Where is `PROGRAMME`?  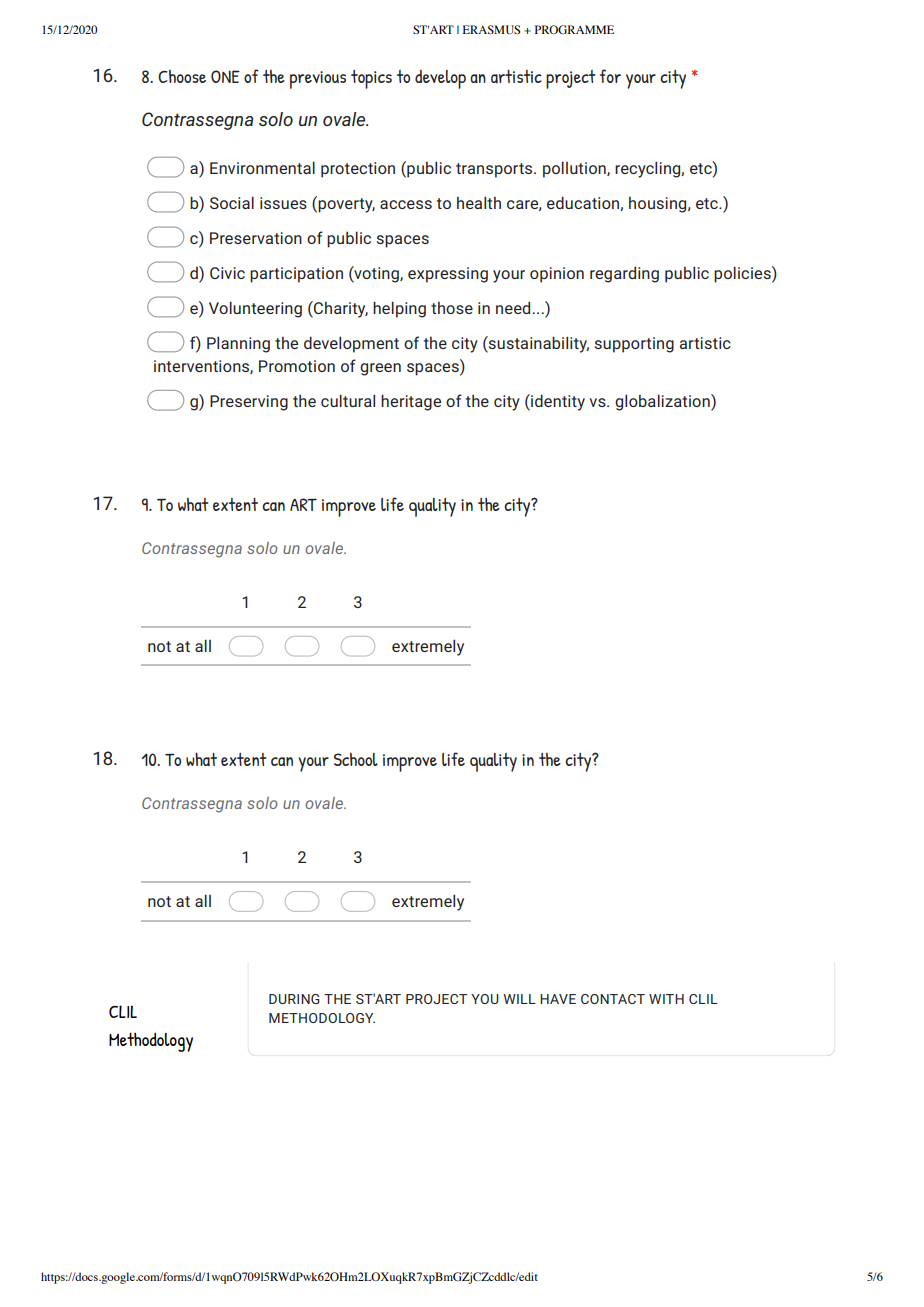 PROGRAMME is located at coordinates (574, 29).
